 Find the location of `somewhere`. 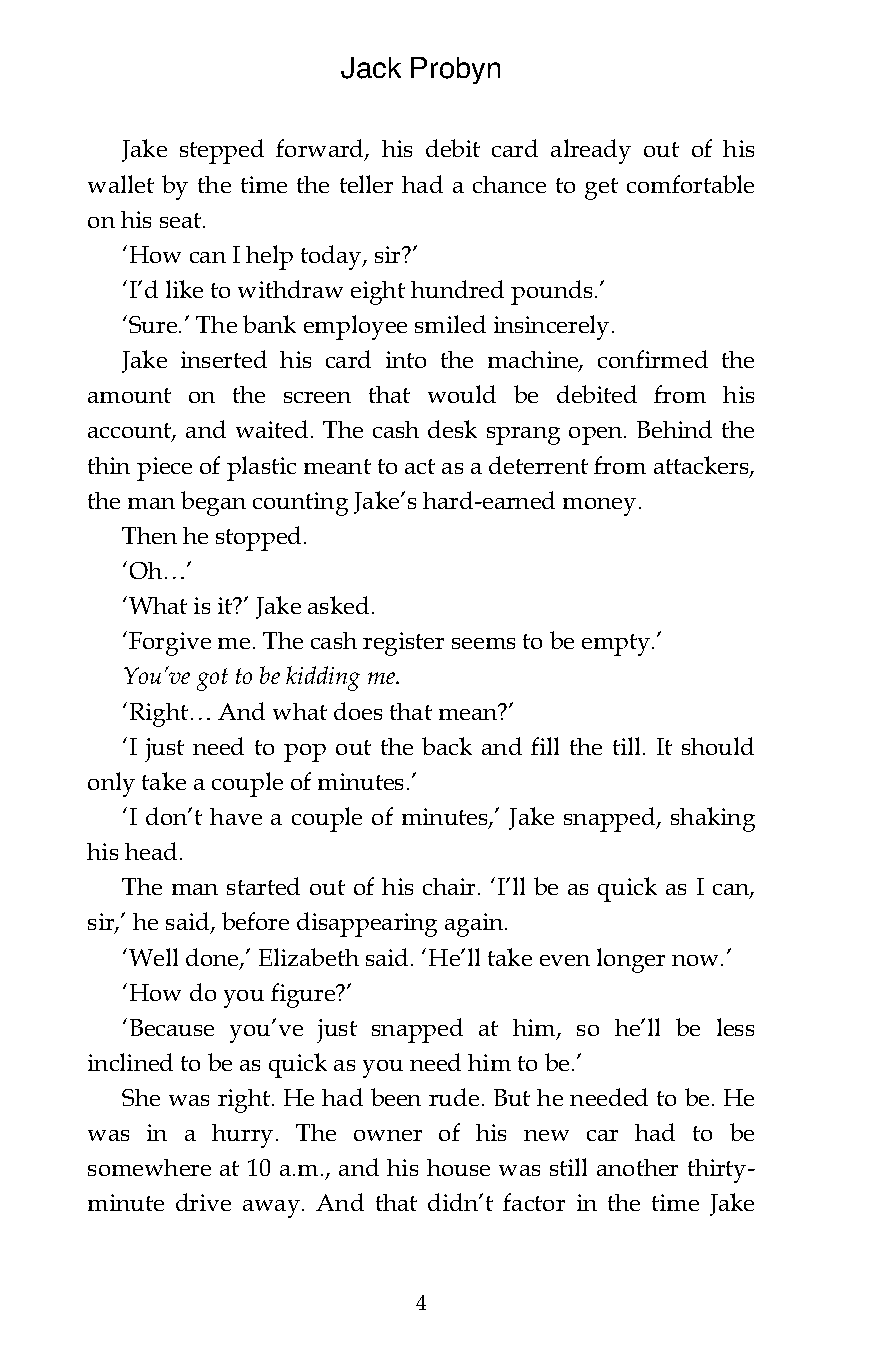

somewhere is located at coordinates (149, 1167).
